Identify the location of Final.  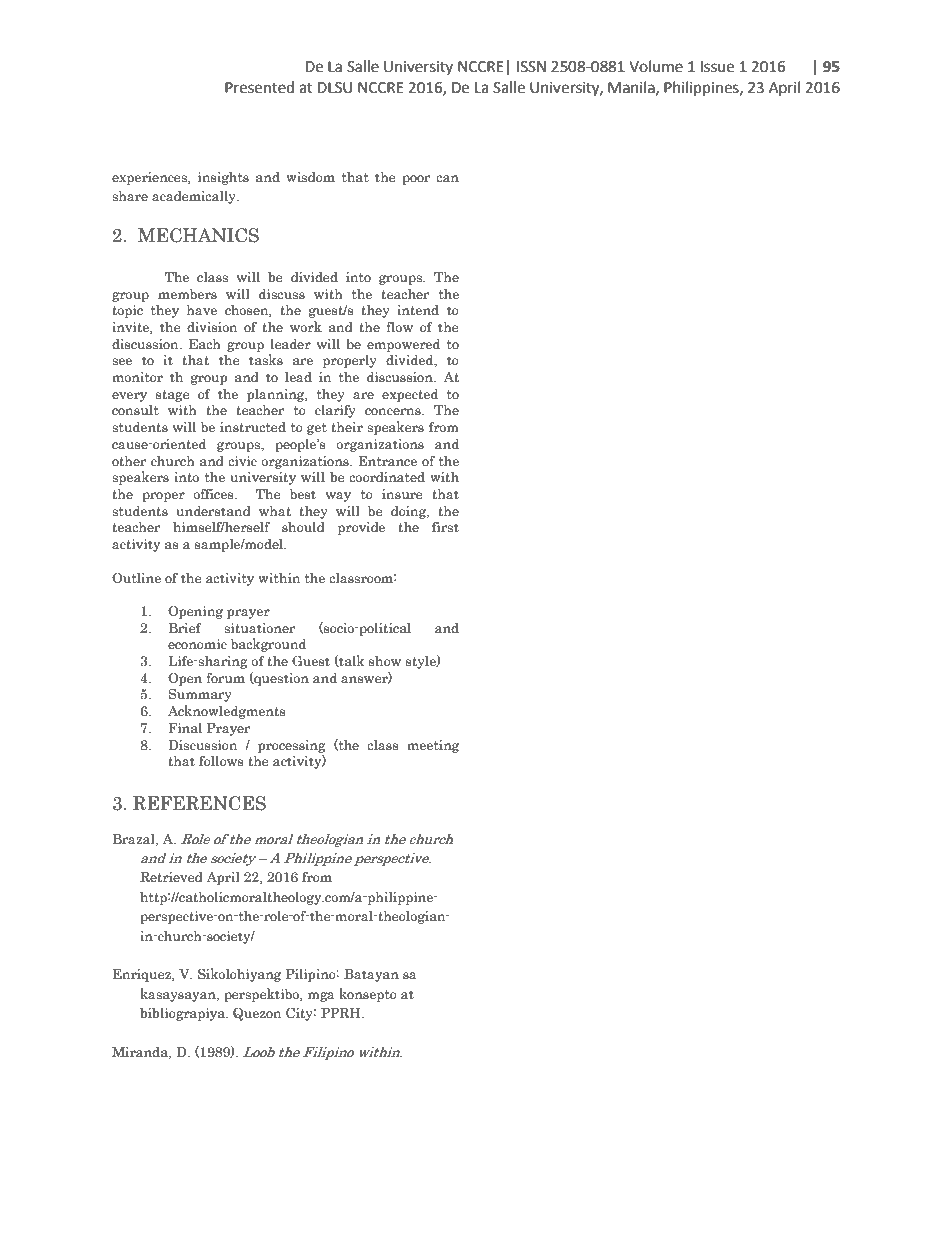
(185, 727).
